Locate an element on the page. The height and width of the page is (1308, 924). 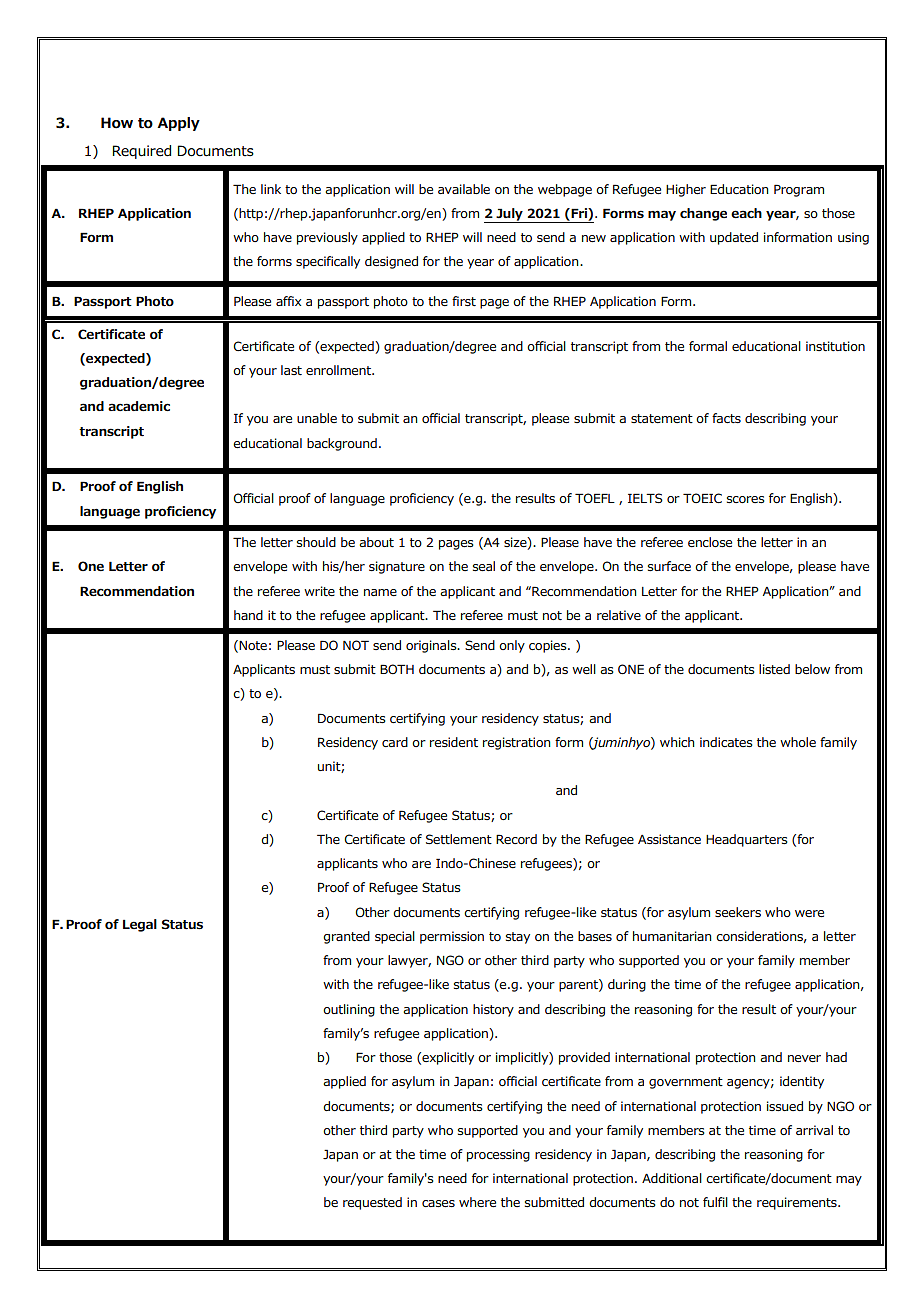
only is located at coordinates (512, 646).
